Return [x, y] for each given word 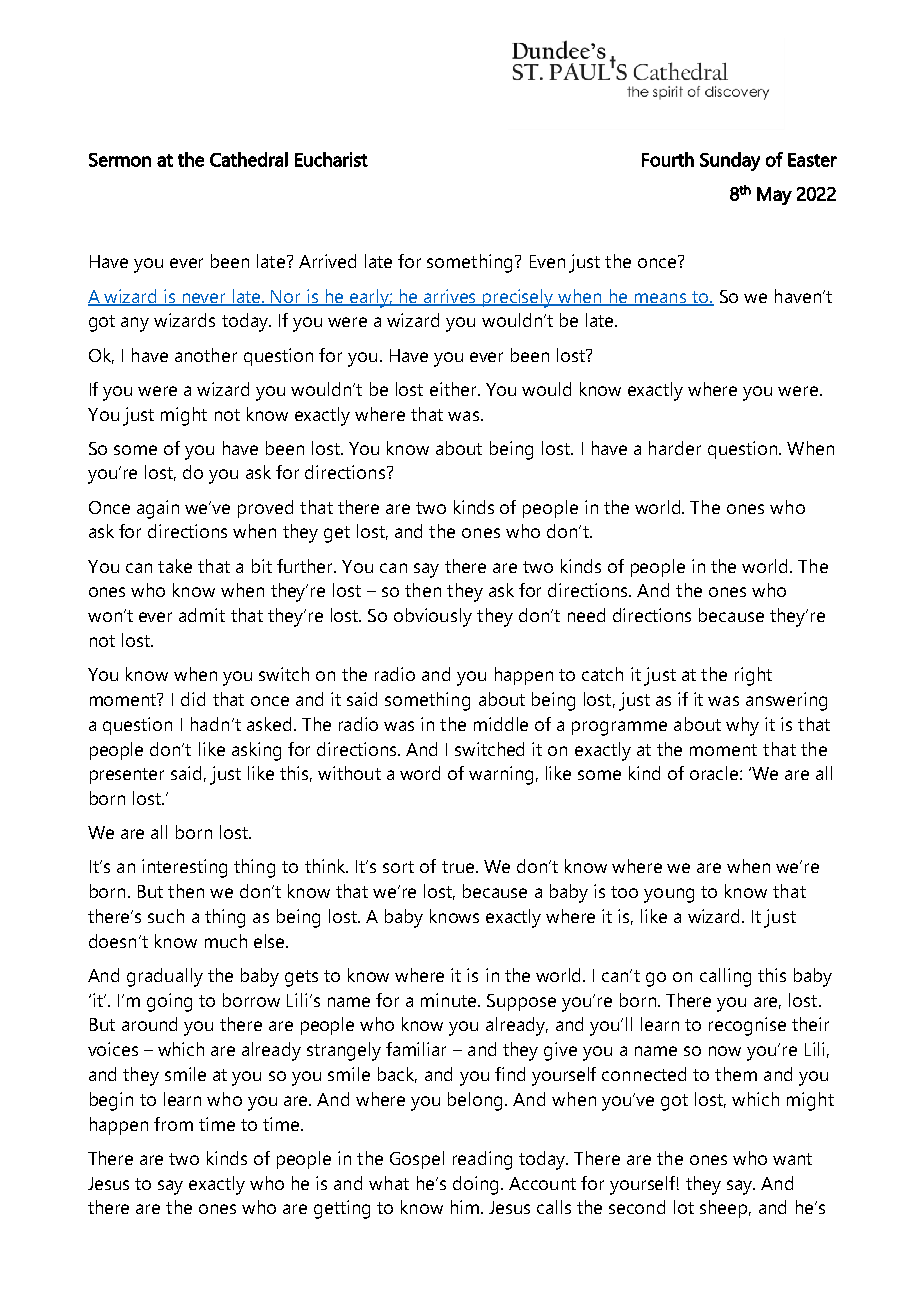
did [193, 699]
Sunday [730, 161]
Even [547, 261]
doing [475, 1185]
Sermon [120, 160]
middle [501, 724]
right [753, 676]
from [173, 1124]
